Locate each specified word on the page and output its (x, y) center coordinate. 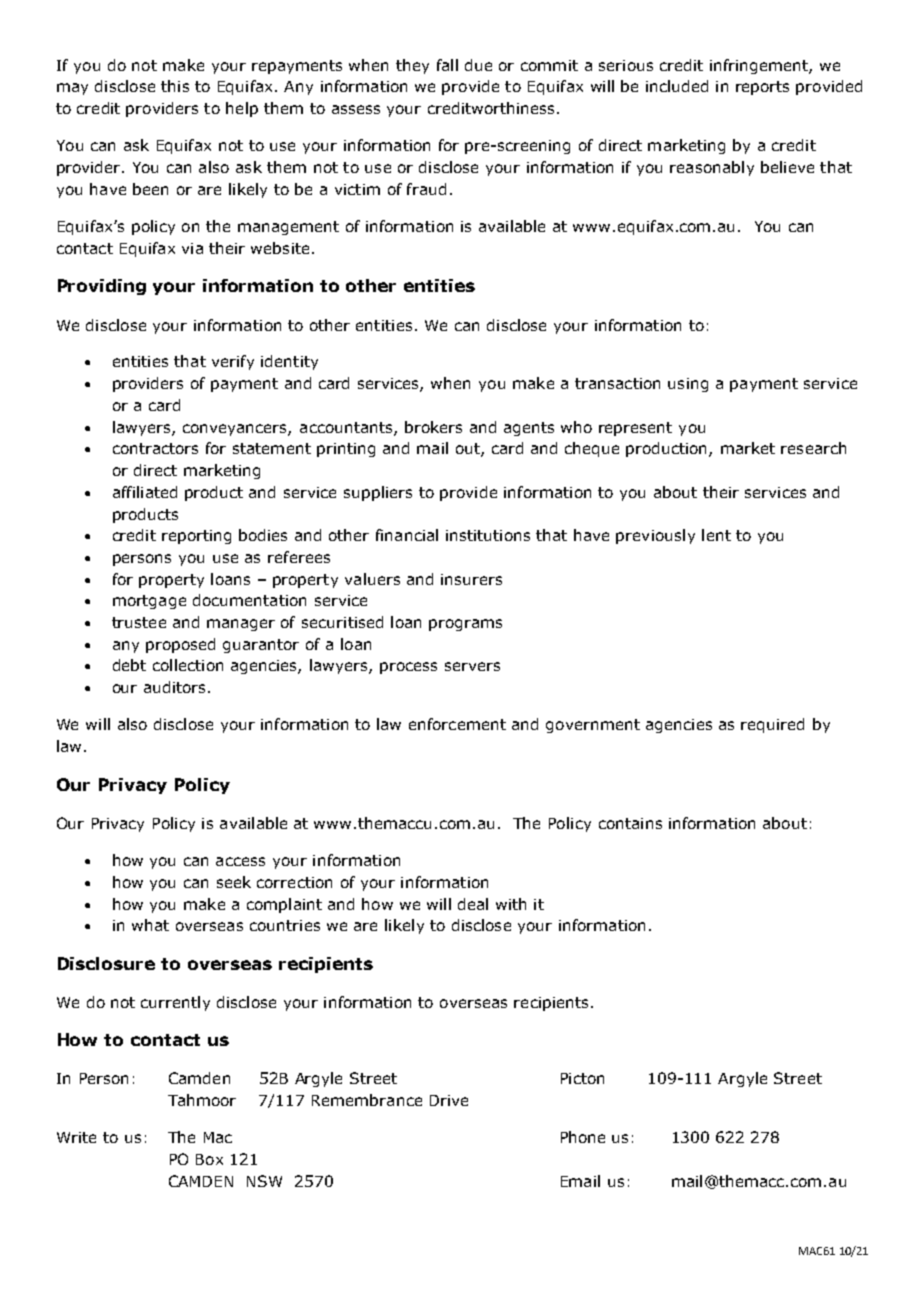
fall (447, 65)
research (813, 448)
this (175, 86)
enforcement (457, 724)
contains (630, 823)
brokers (433, 427)
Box (209, 1159)
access (240, 861)
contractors (155, 448)
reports (762, 88)
